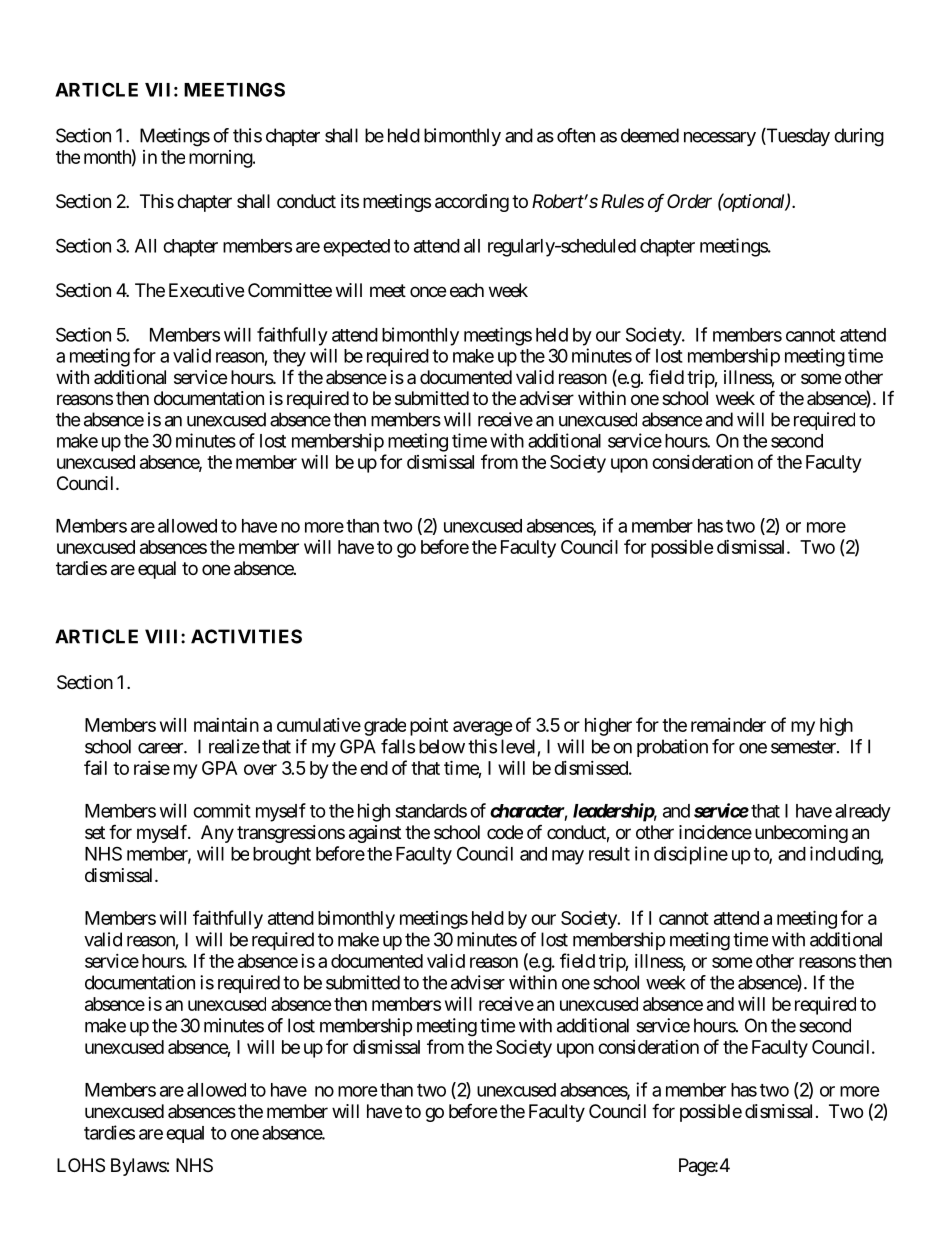 The height and width of the image is (1233, 952). What do you see at coordinates (217, 834) in the image?
I see `Any` at bounding box center [217, 834].
